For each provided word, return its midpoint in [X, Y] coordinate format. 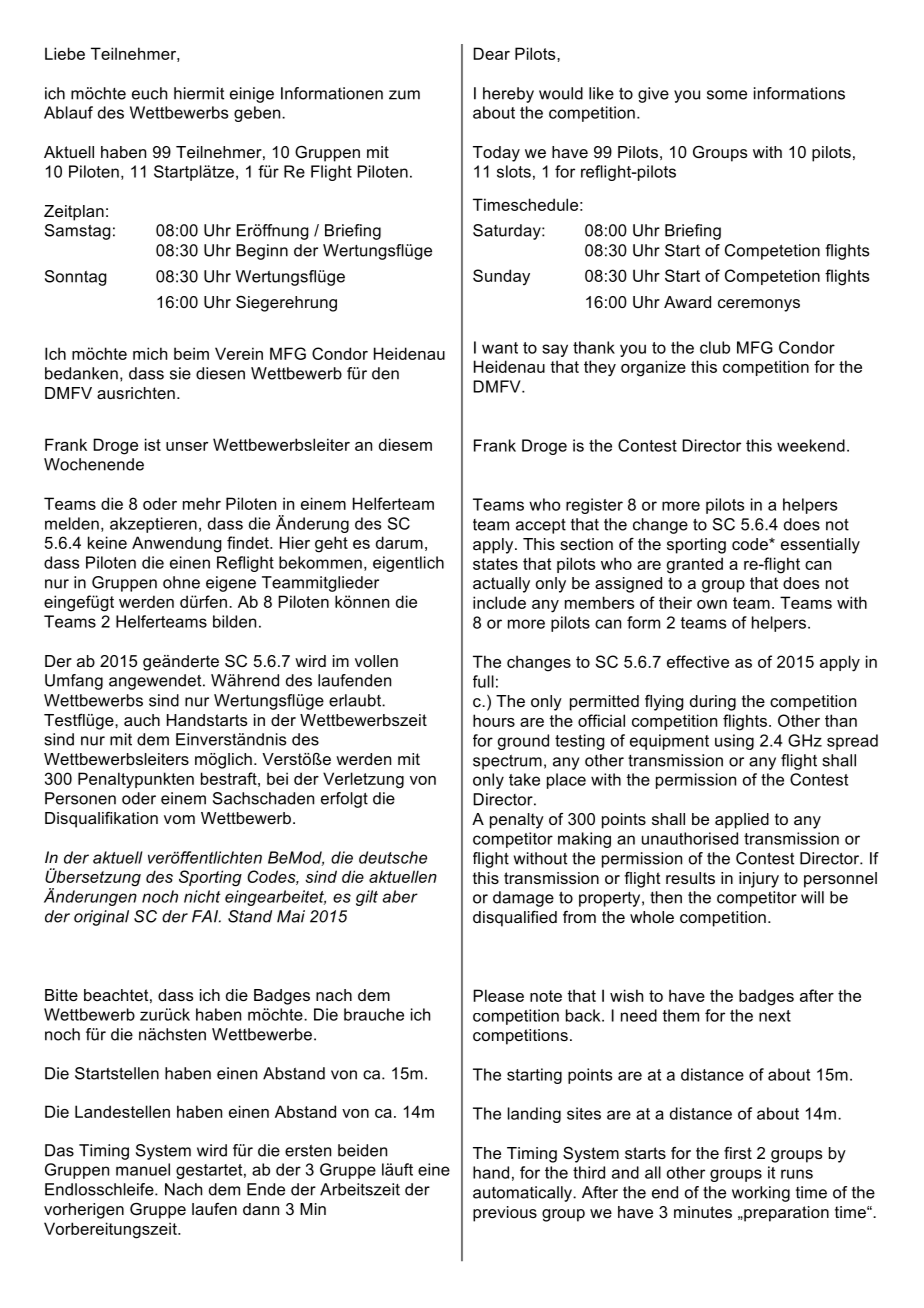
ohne [181, 582]
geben [258, 114]
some [727, 95]
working [761, 1194]
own [712, 604]
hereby [508, 95]
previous [505, 1214]
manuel [143, 1169]
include [499, 602]
